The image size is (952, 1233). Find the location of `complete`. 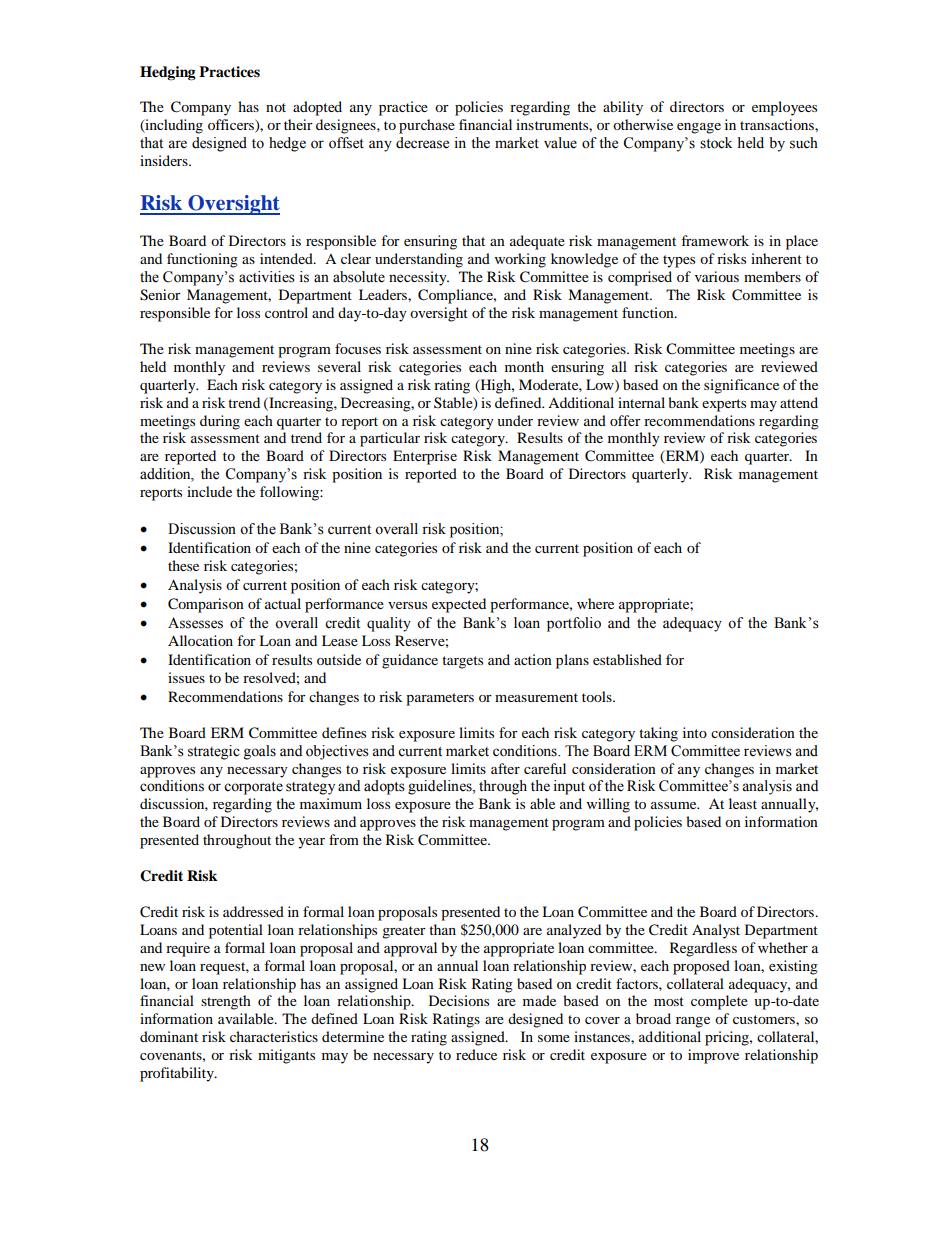

complete is located at coordinates (719, 1002).
